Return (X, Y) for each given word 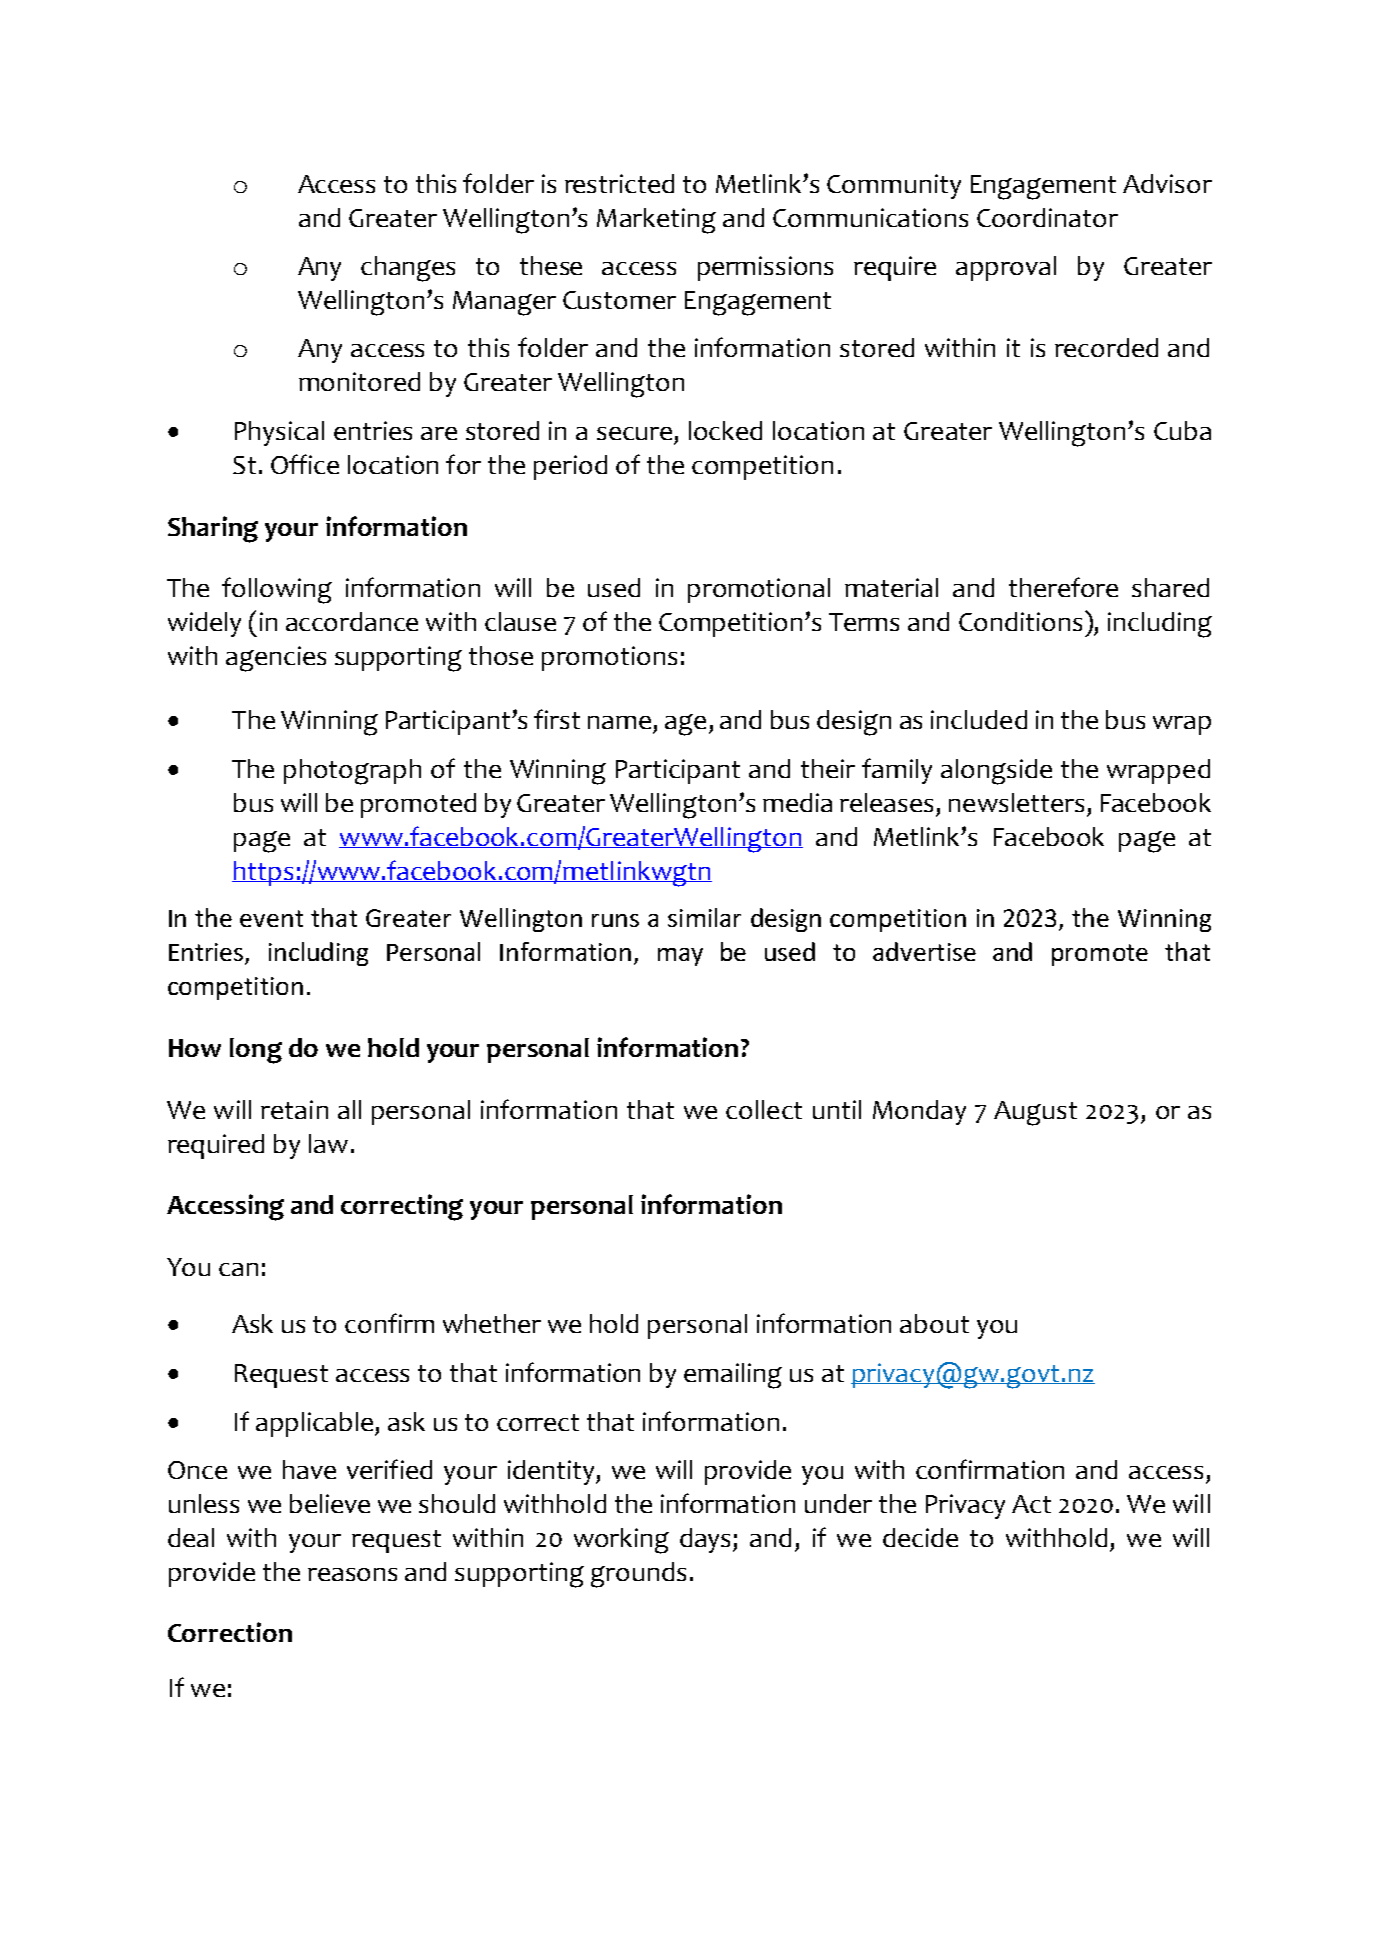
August (1035, 1113)
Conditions (1020, 621)
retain (294, 1109)
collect (764, 1109)
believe (330, 1503)
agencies (276, 659)
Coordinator (1047, 217)
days (707, 1540)
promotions (609, 658)
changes (408, 269)
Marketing (656, 221)
